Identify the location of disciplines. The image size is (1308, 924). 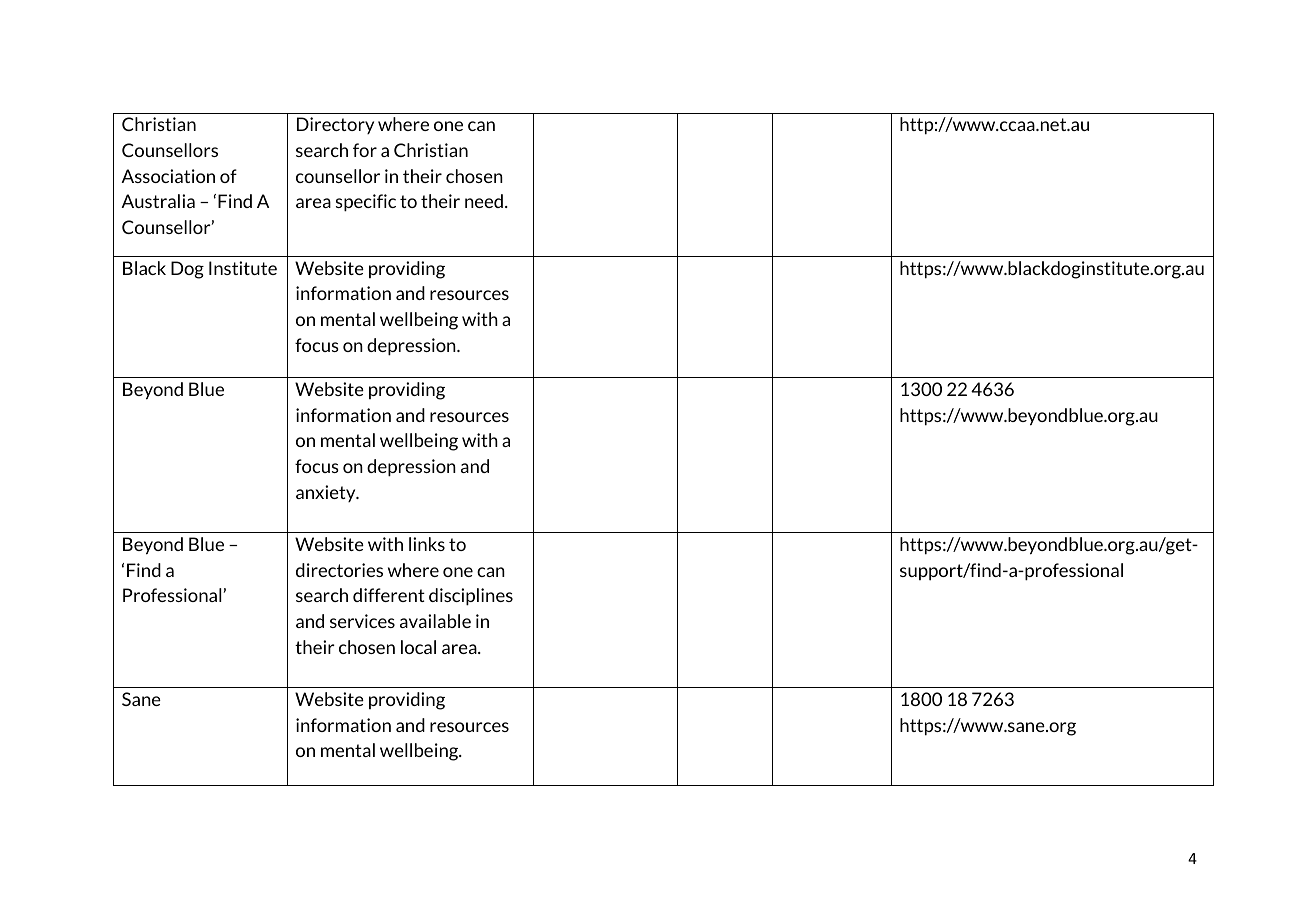
(471, 597).
